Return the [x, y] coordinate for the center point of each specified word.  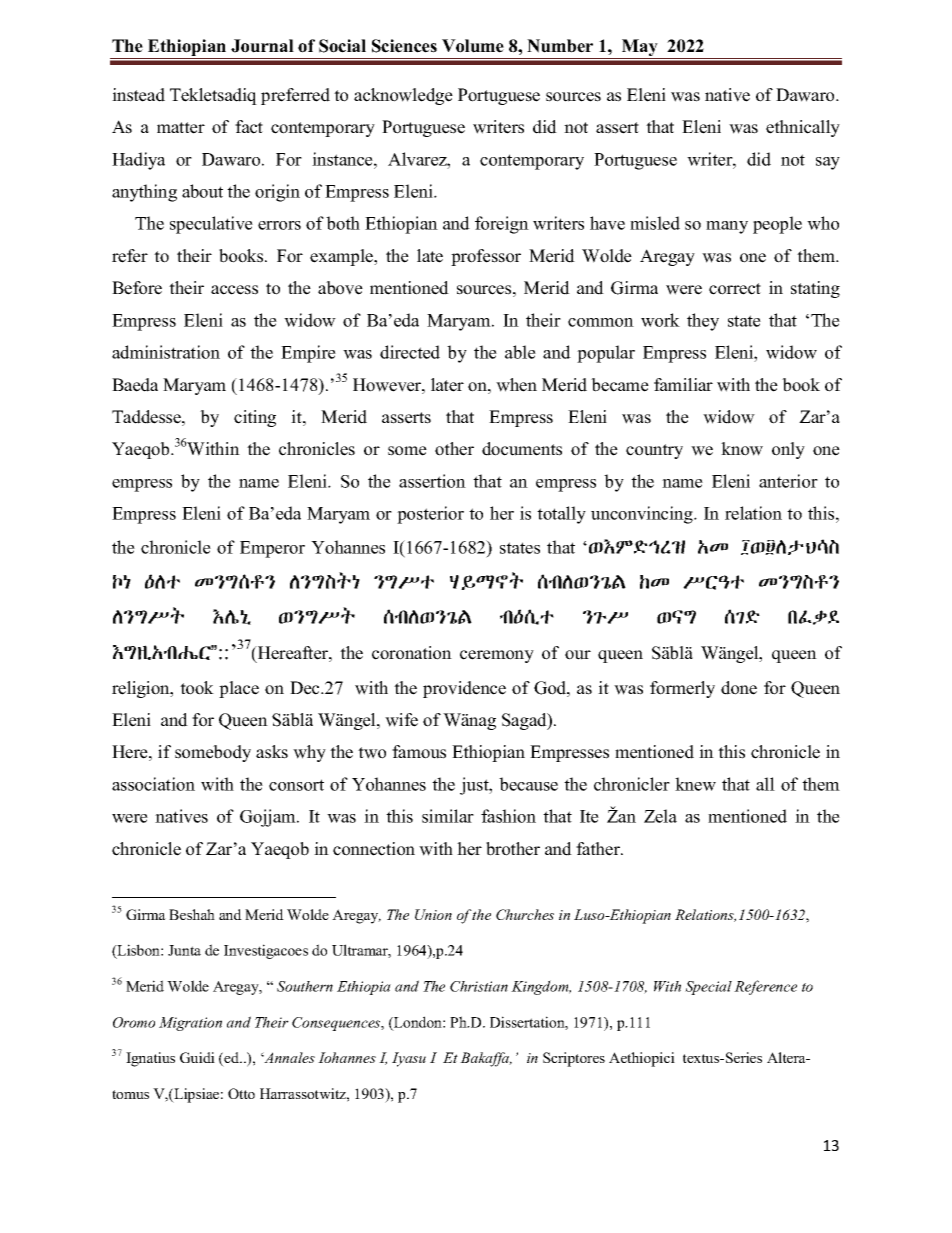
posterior [430, 515]
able [520, 352]
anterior [788, 481]
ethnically [803, 128]
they [703, 322]
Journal [262, 46]
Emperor [272, 549]
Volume [473, 46]
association [153, 784]
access [234, 290]
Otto [241, 1093]
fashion [508, 816]
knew [695, 784]
